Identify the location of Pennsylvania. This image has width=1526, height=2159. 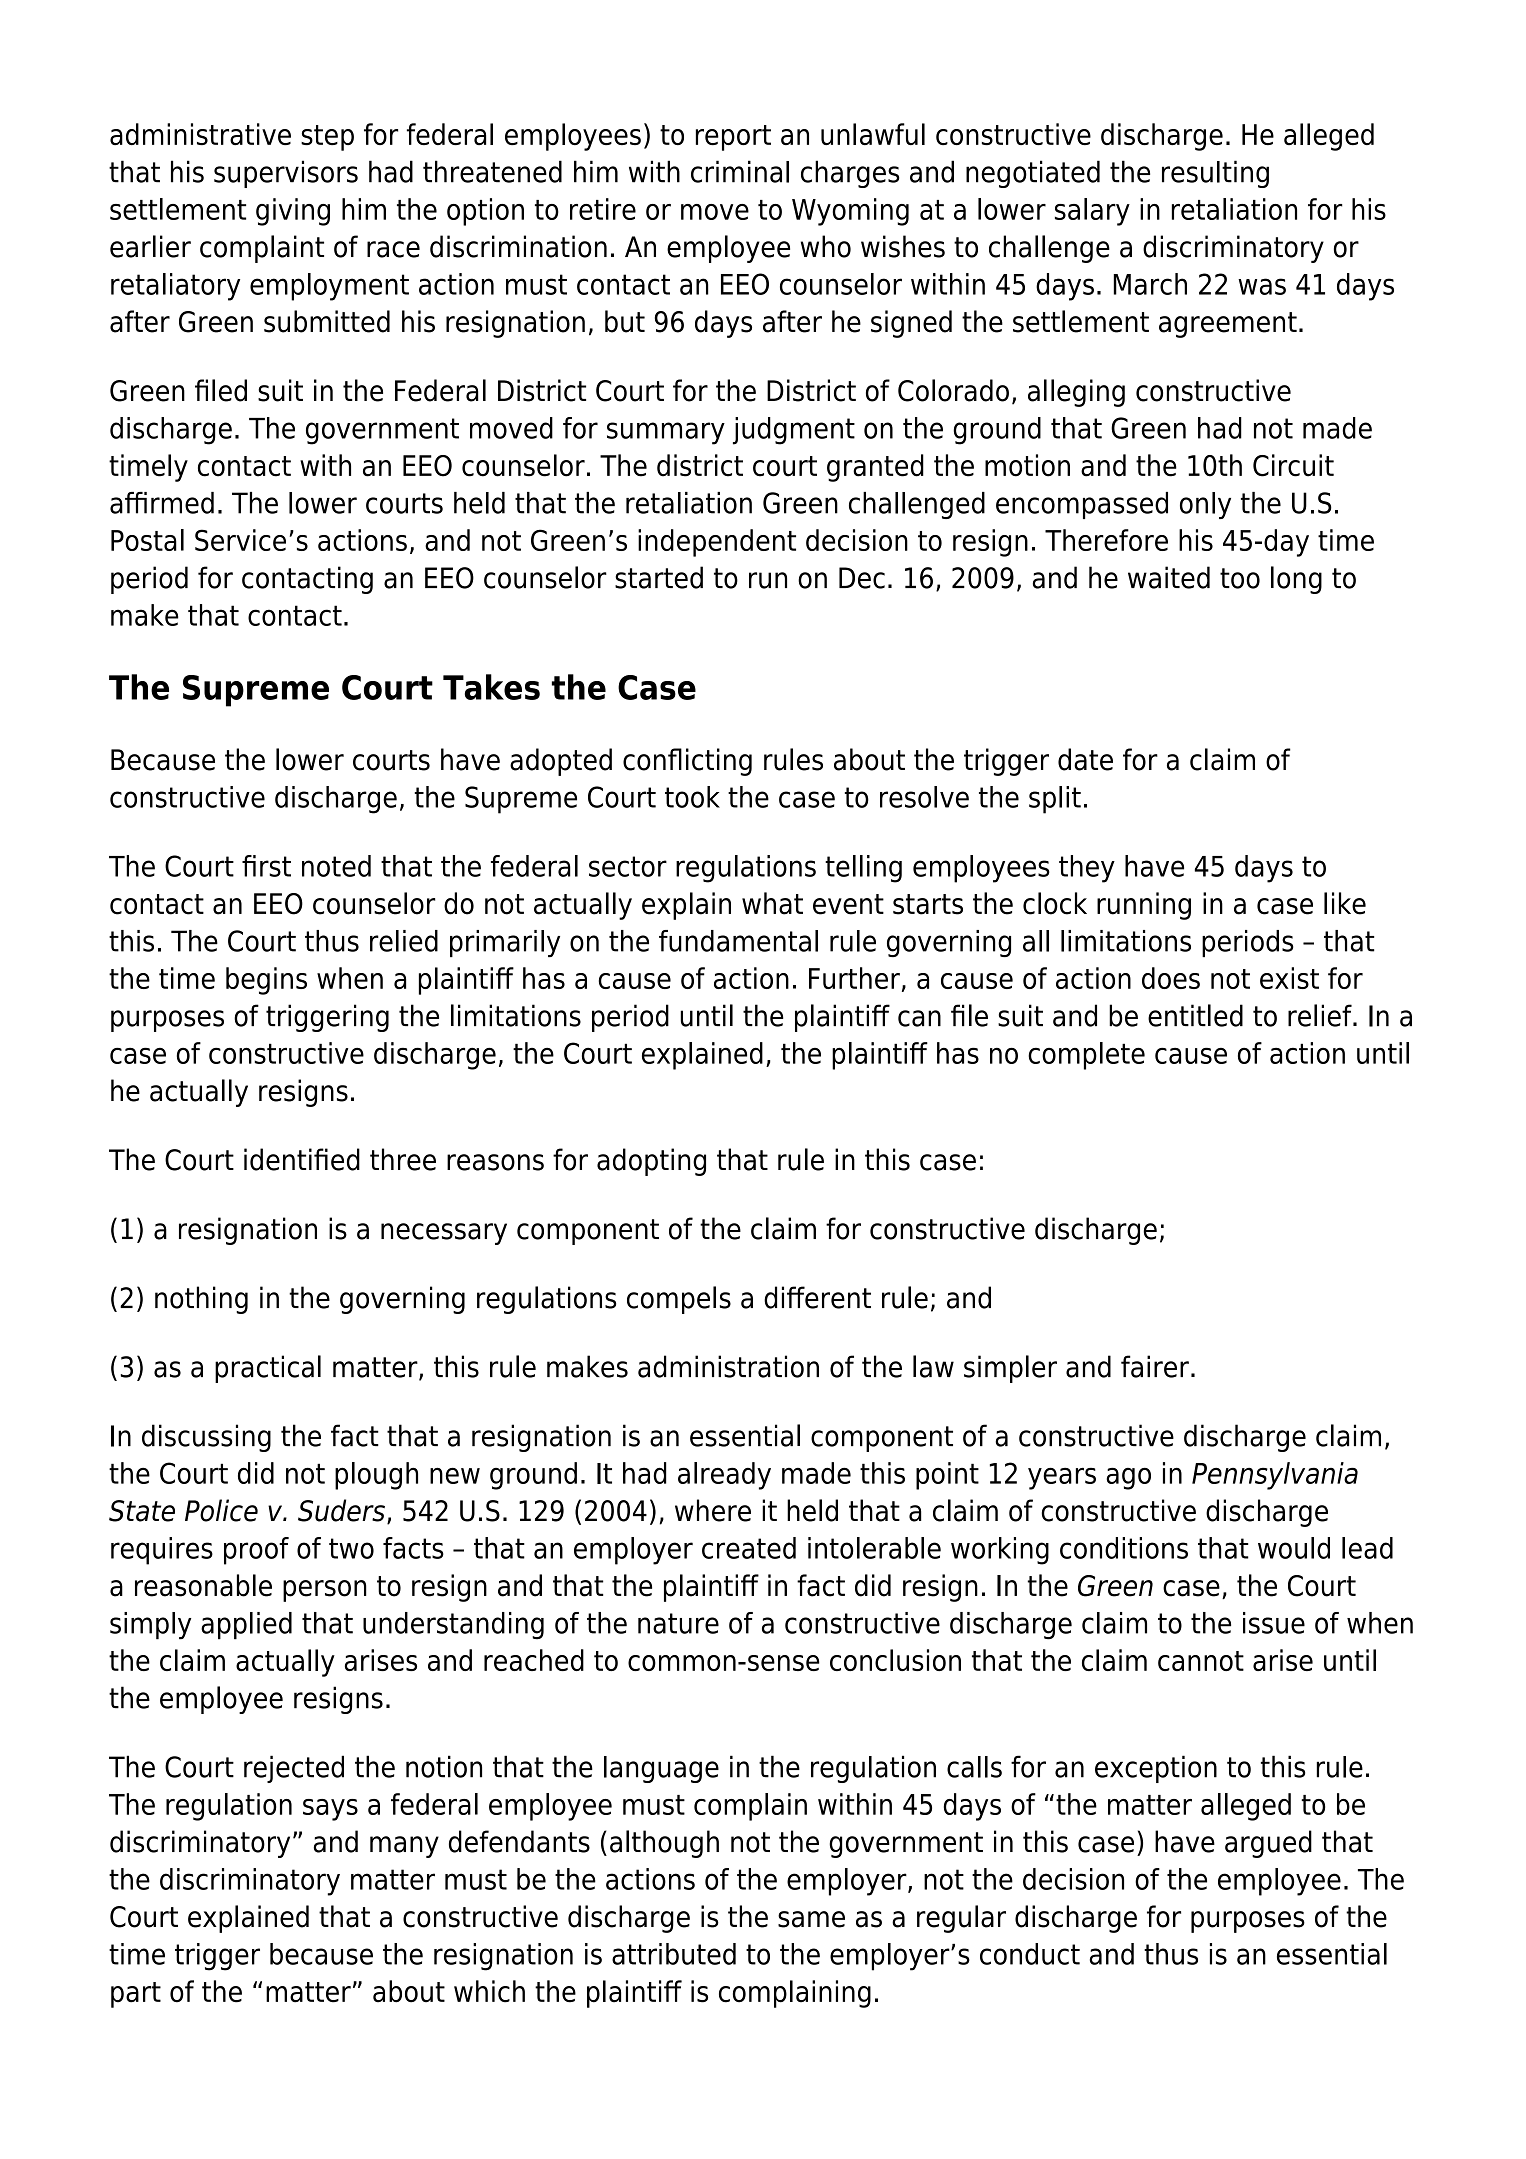
(1275, 1476).
